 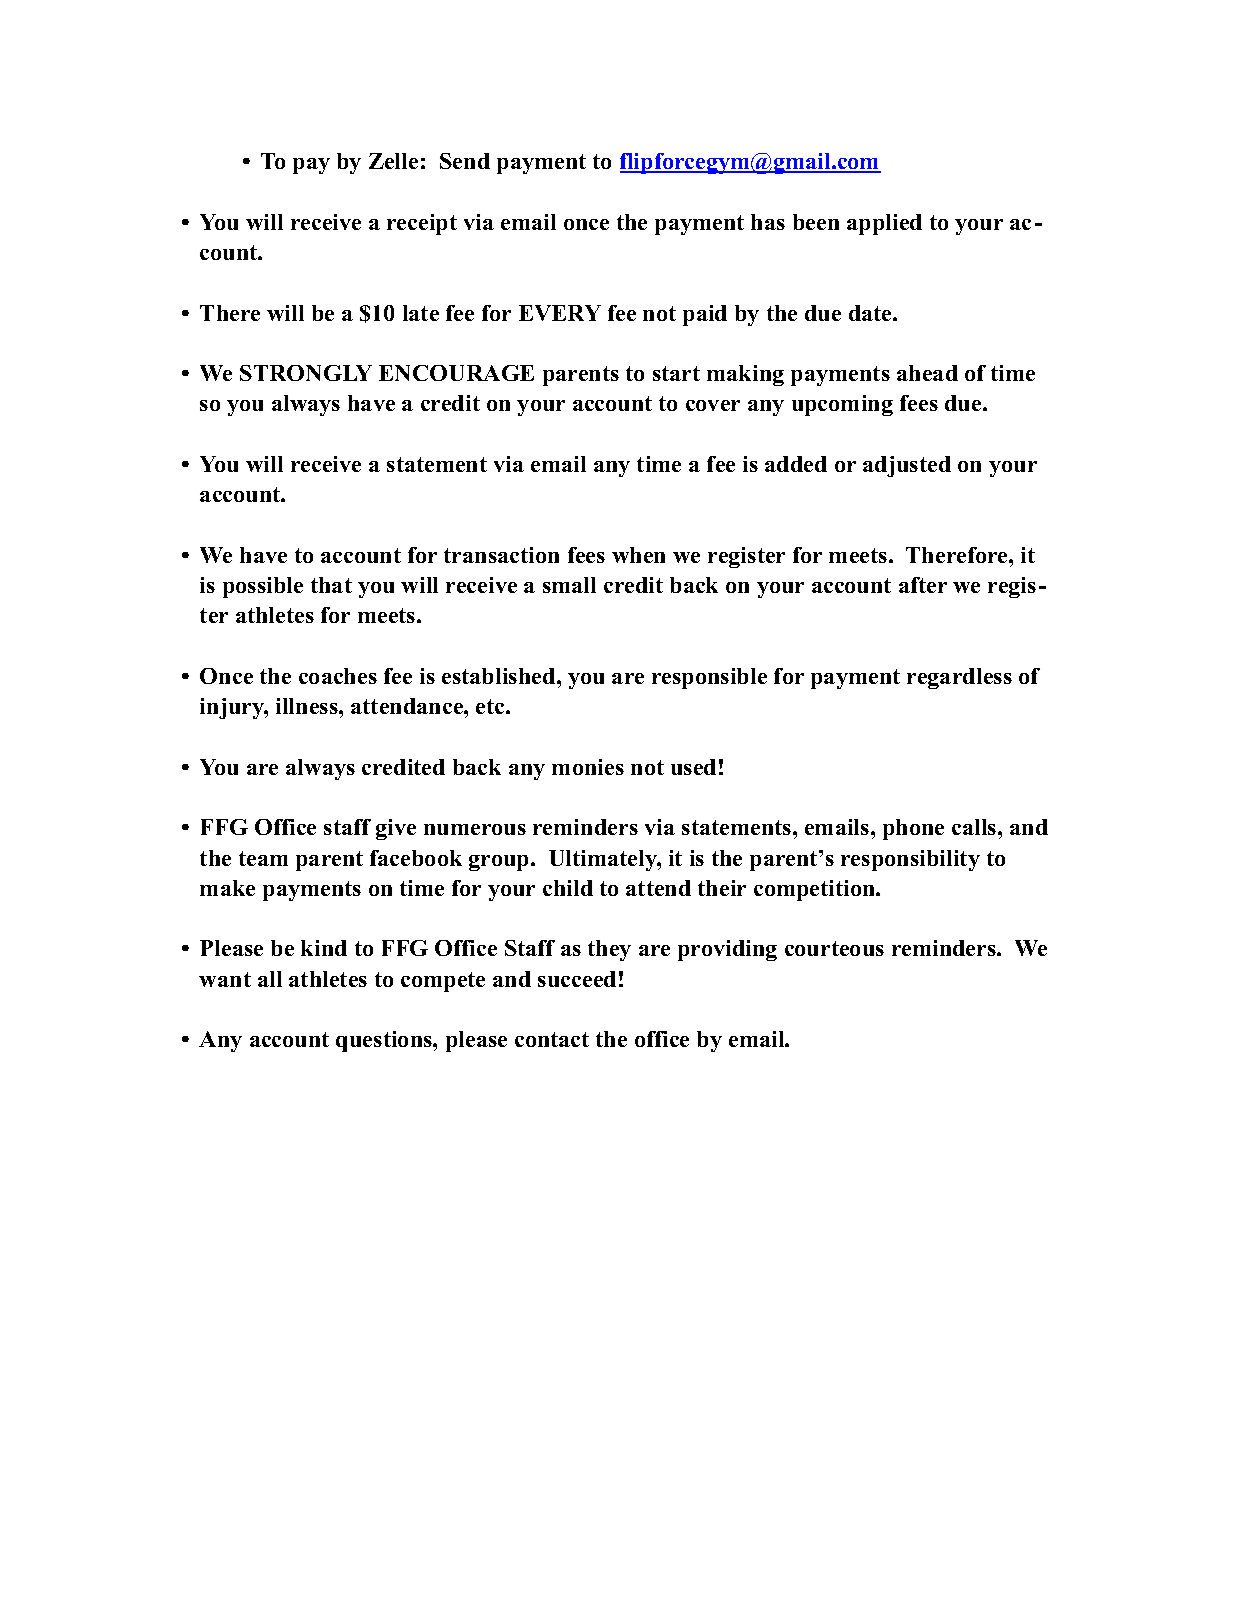 What do you see at coordinates (577, 979) in the image?
I see `succeed` at bounding box center [577, 979].
